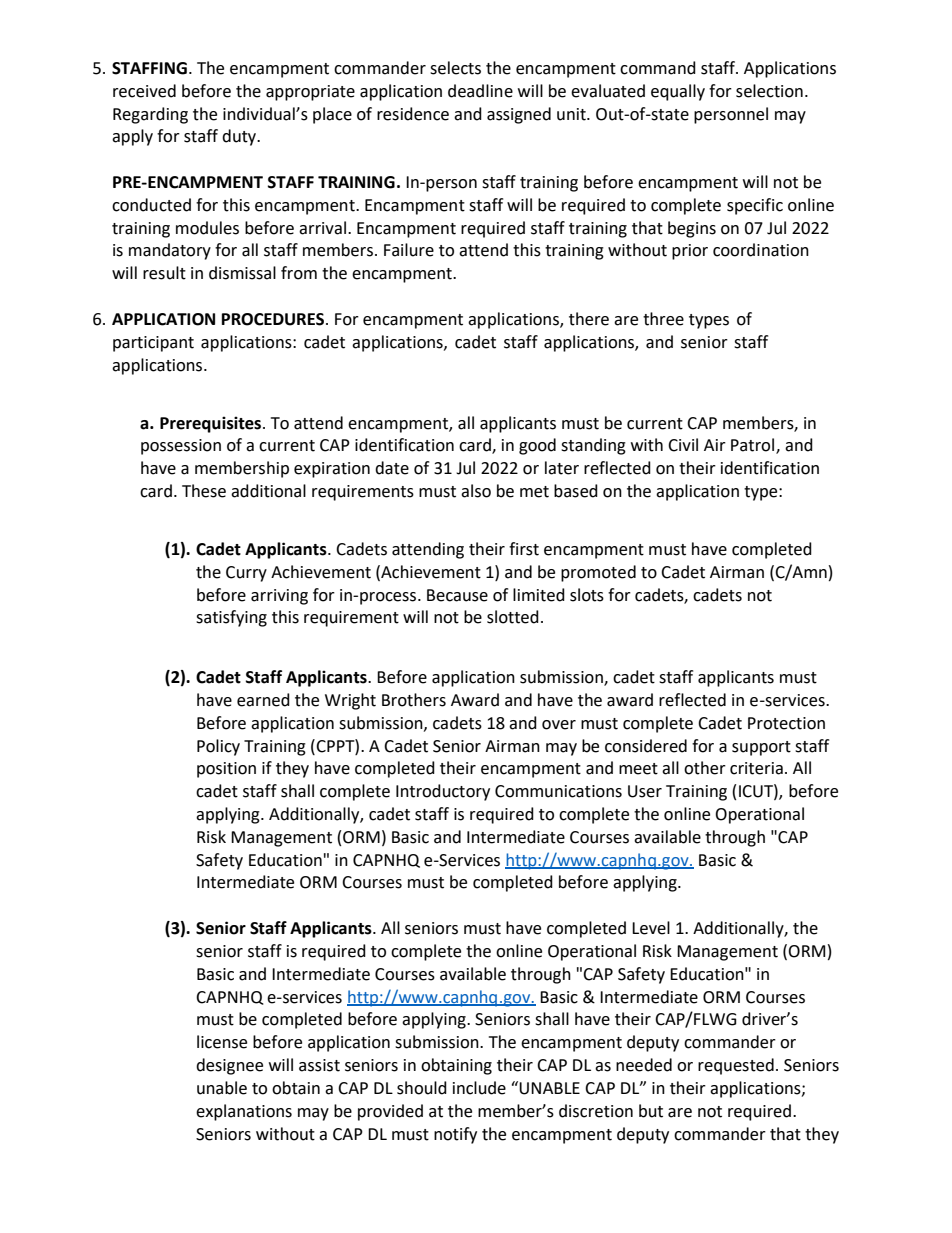  What do you see at coordinates (457, 595) in the screenshot?
I see `Because` at bounding box center [457, 595].
